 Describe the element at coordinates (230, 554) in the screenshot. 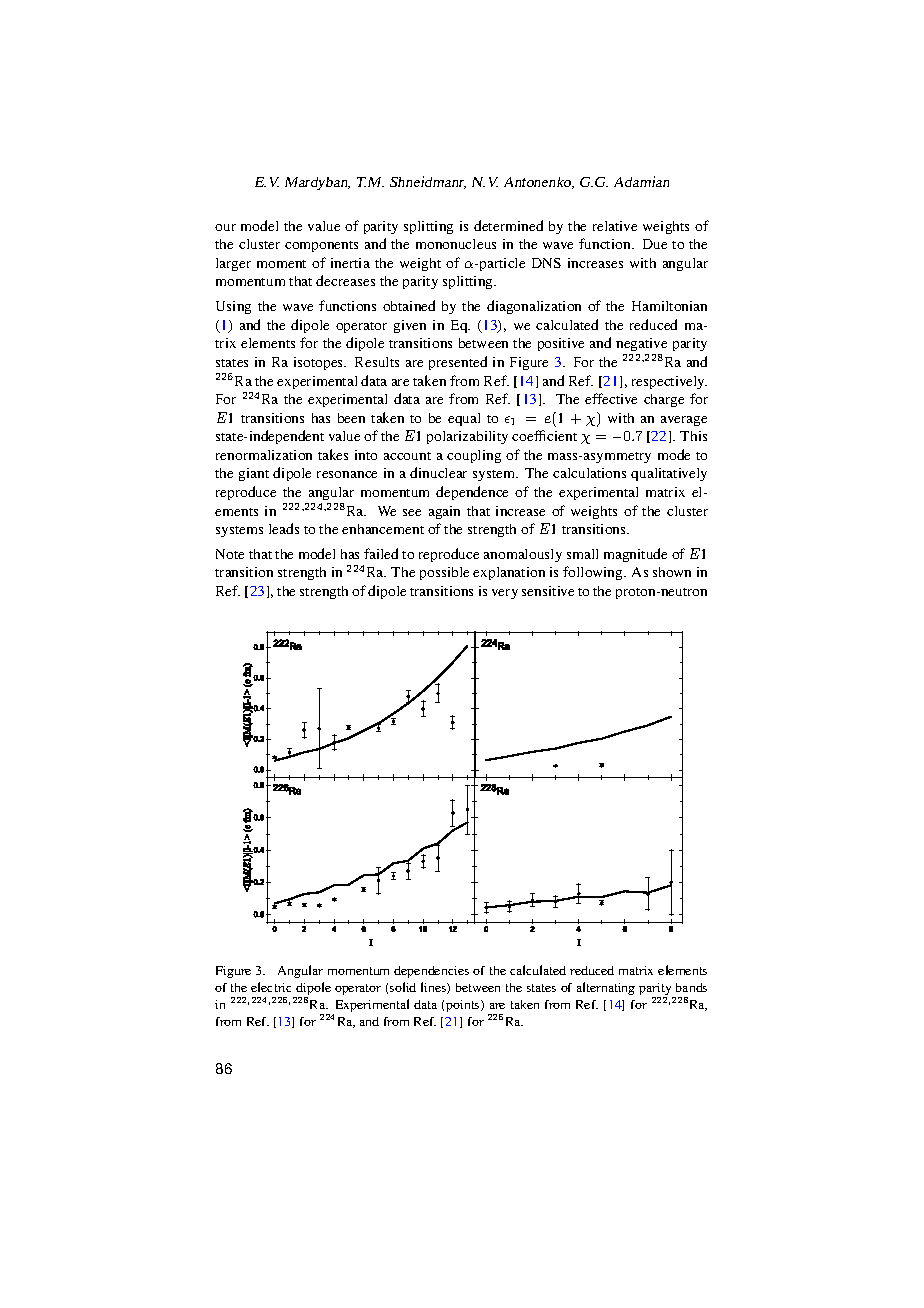

I see `Note` at that location.
